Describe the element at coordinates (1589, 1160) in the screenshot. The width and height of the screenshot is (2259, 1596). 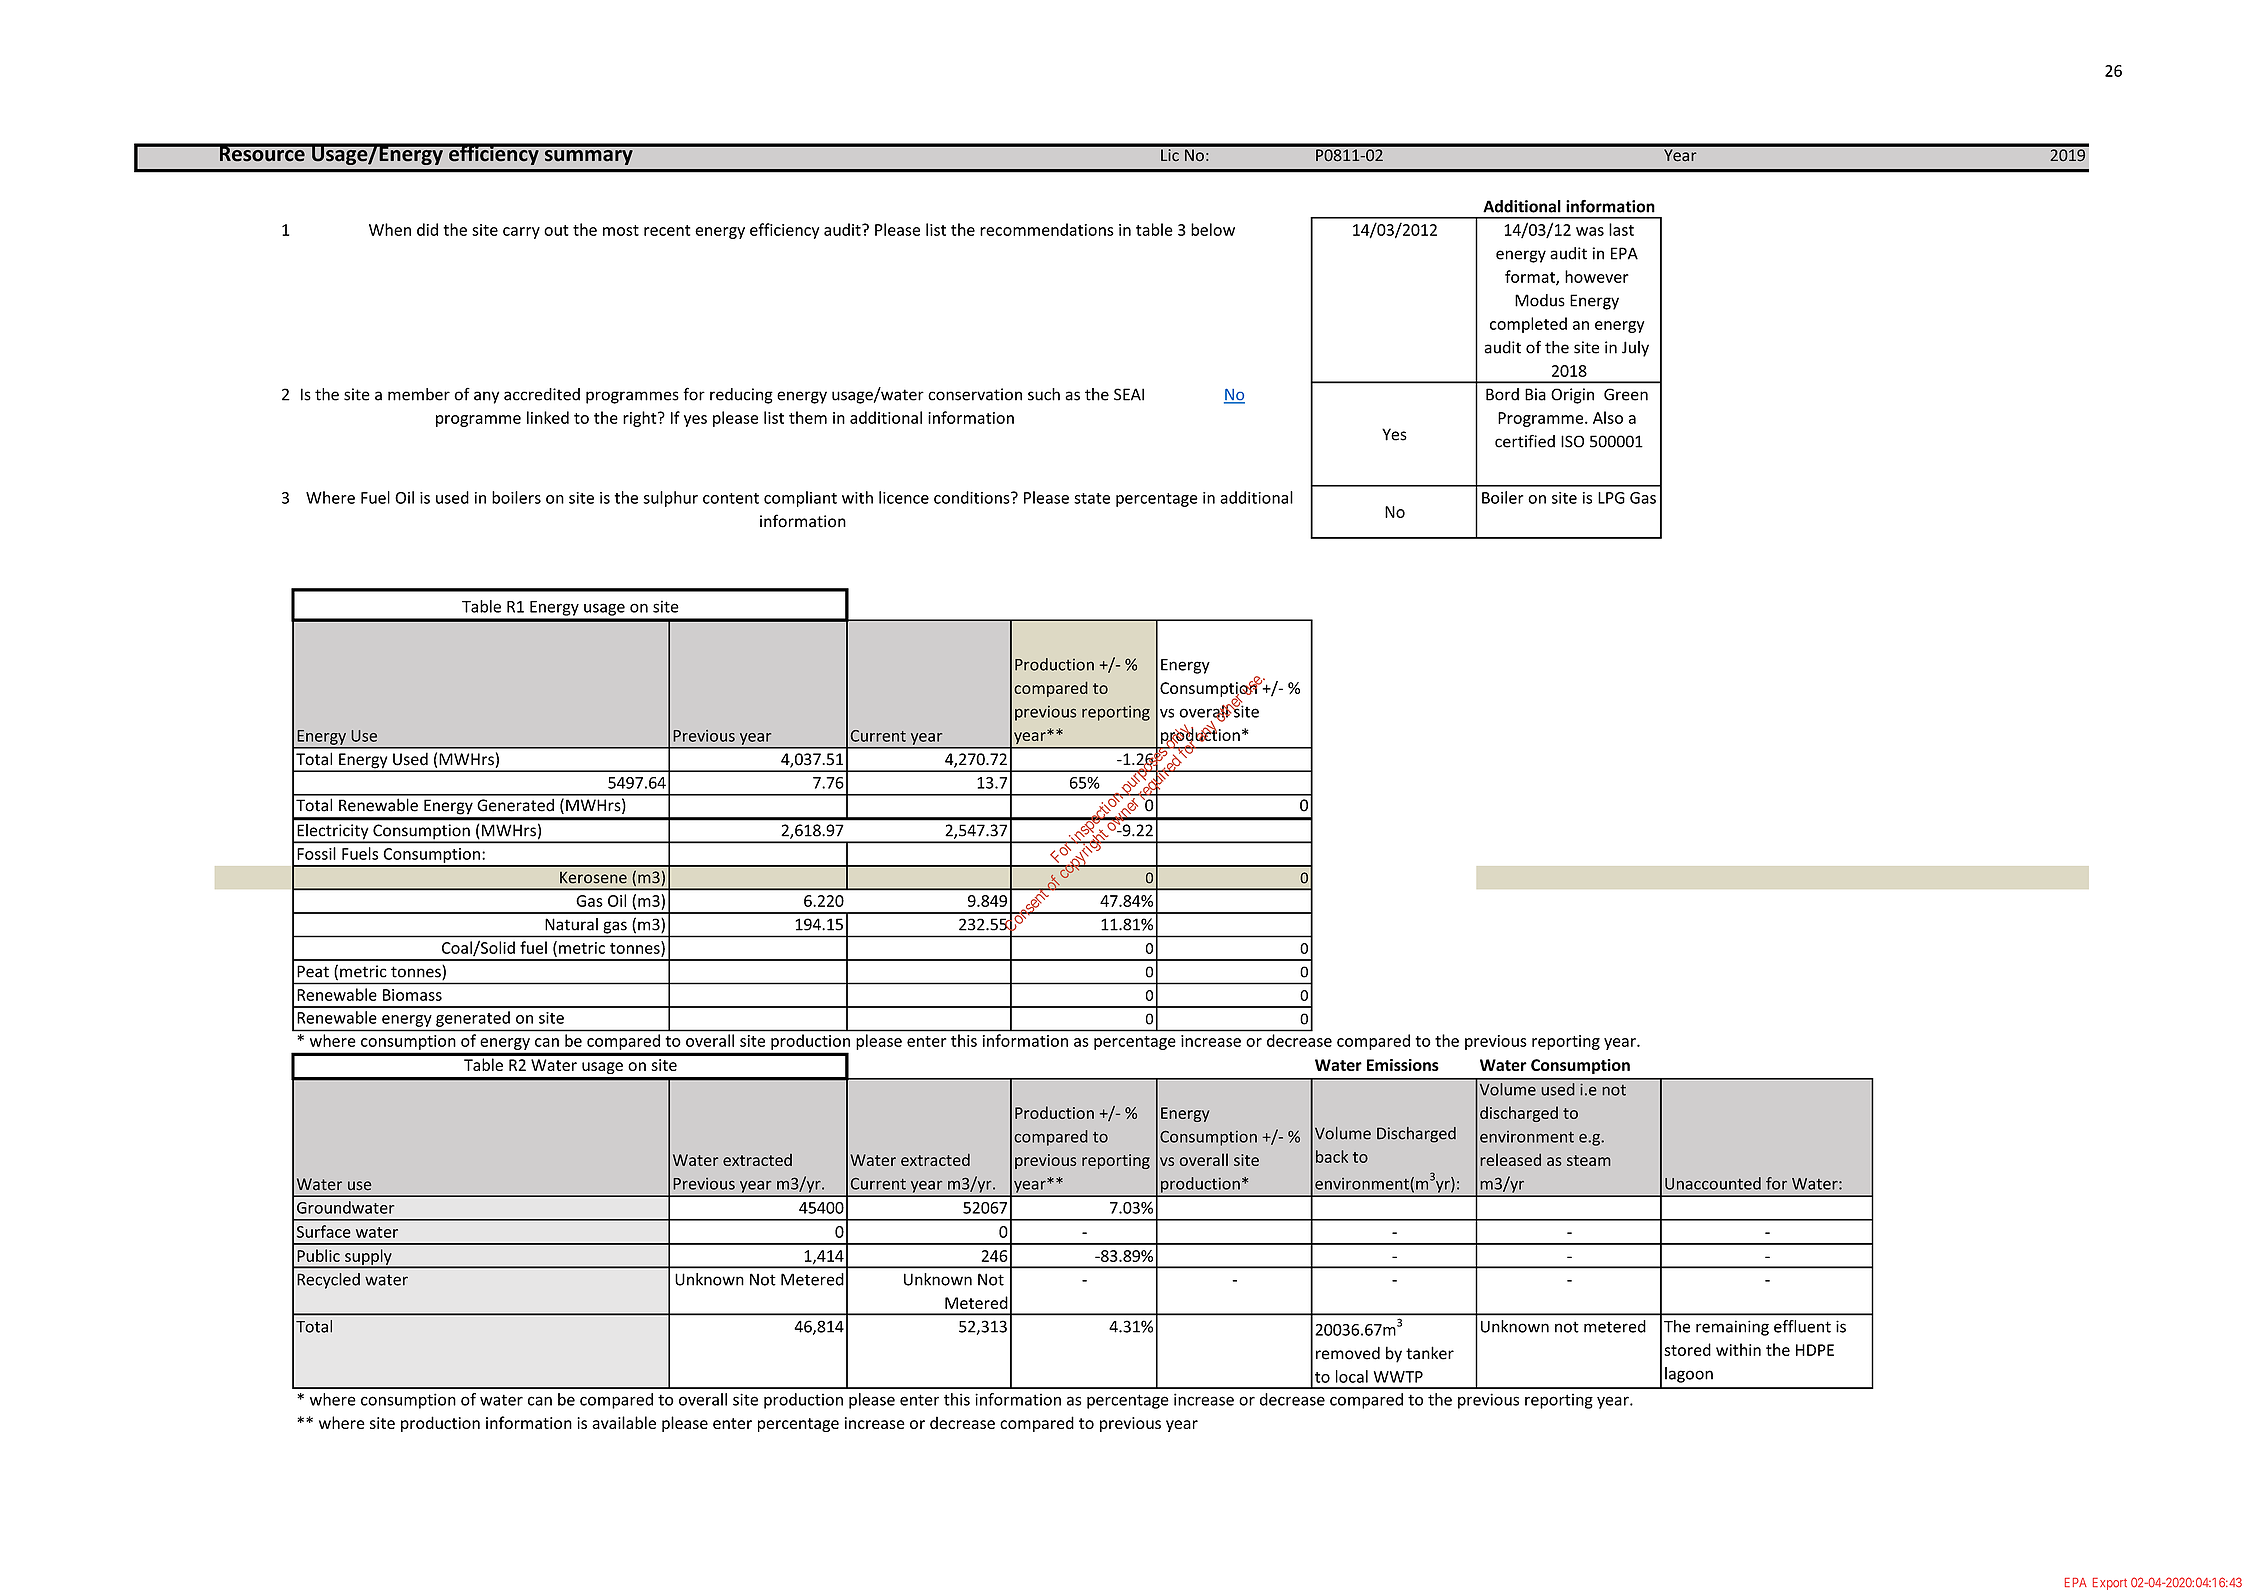
I see `steam` at that location.
